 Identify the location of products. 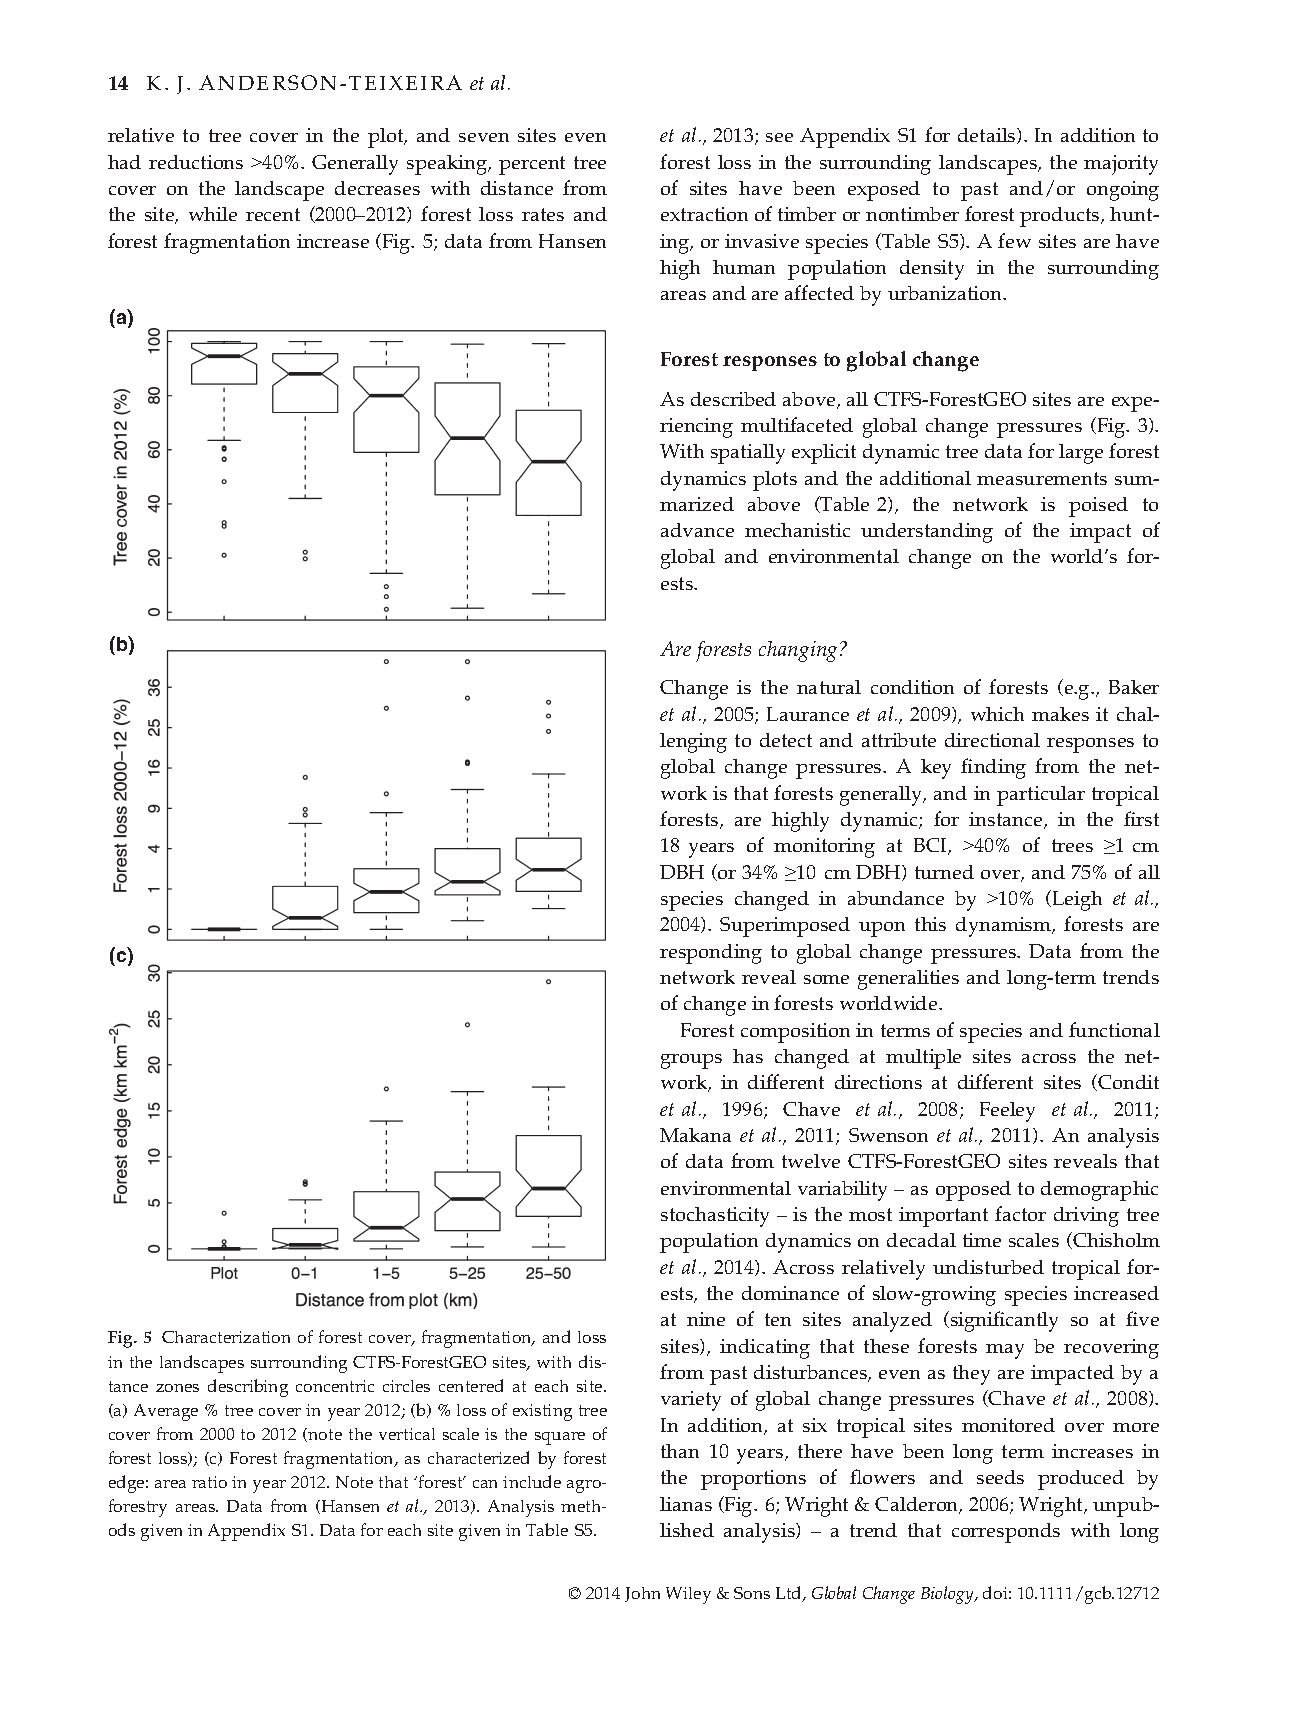
(1061, 217).
